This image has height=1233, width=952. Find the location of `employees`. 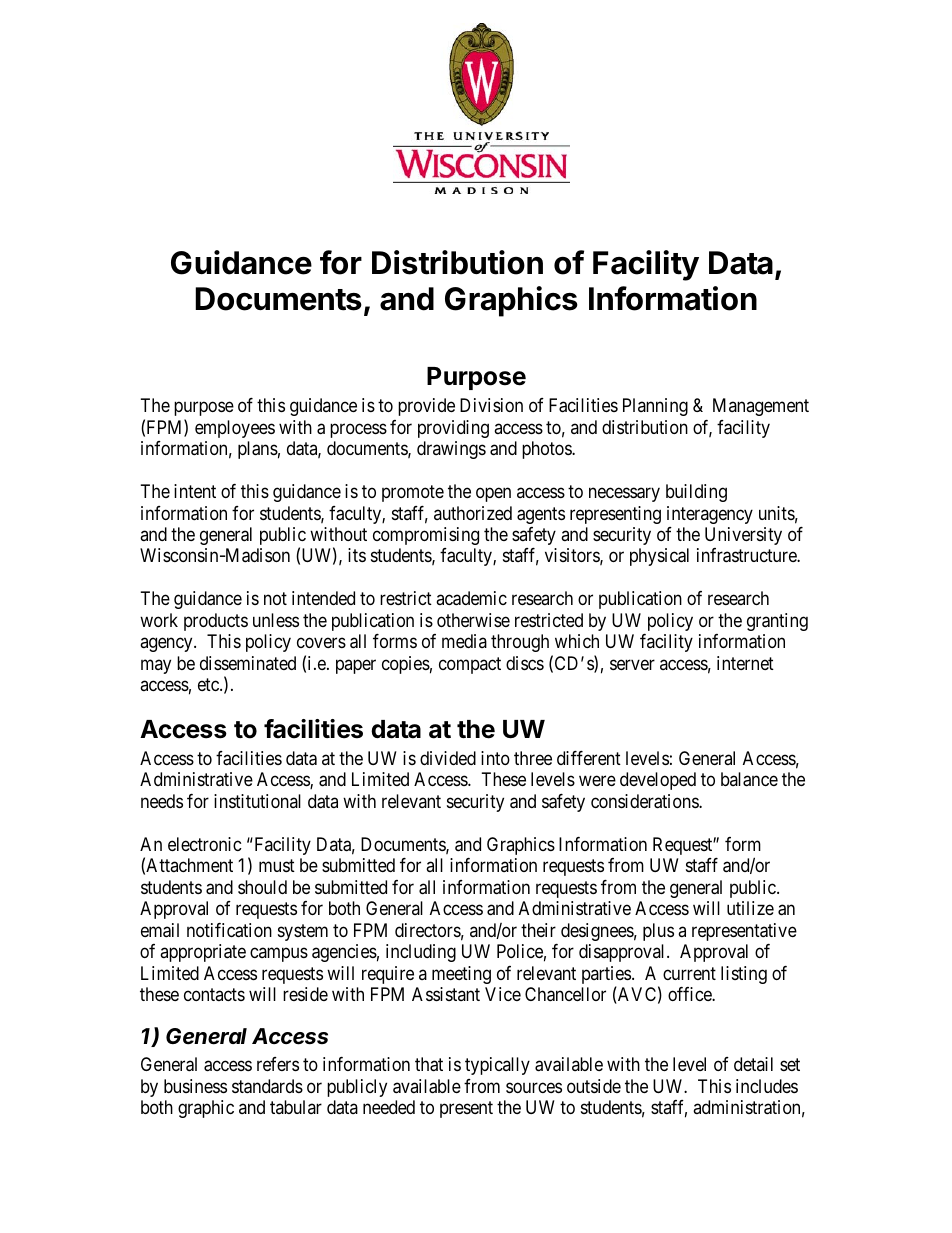

employees is located at coordinates (235, 429).
